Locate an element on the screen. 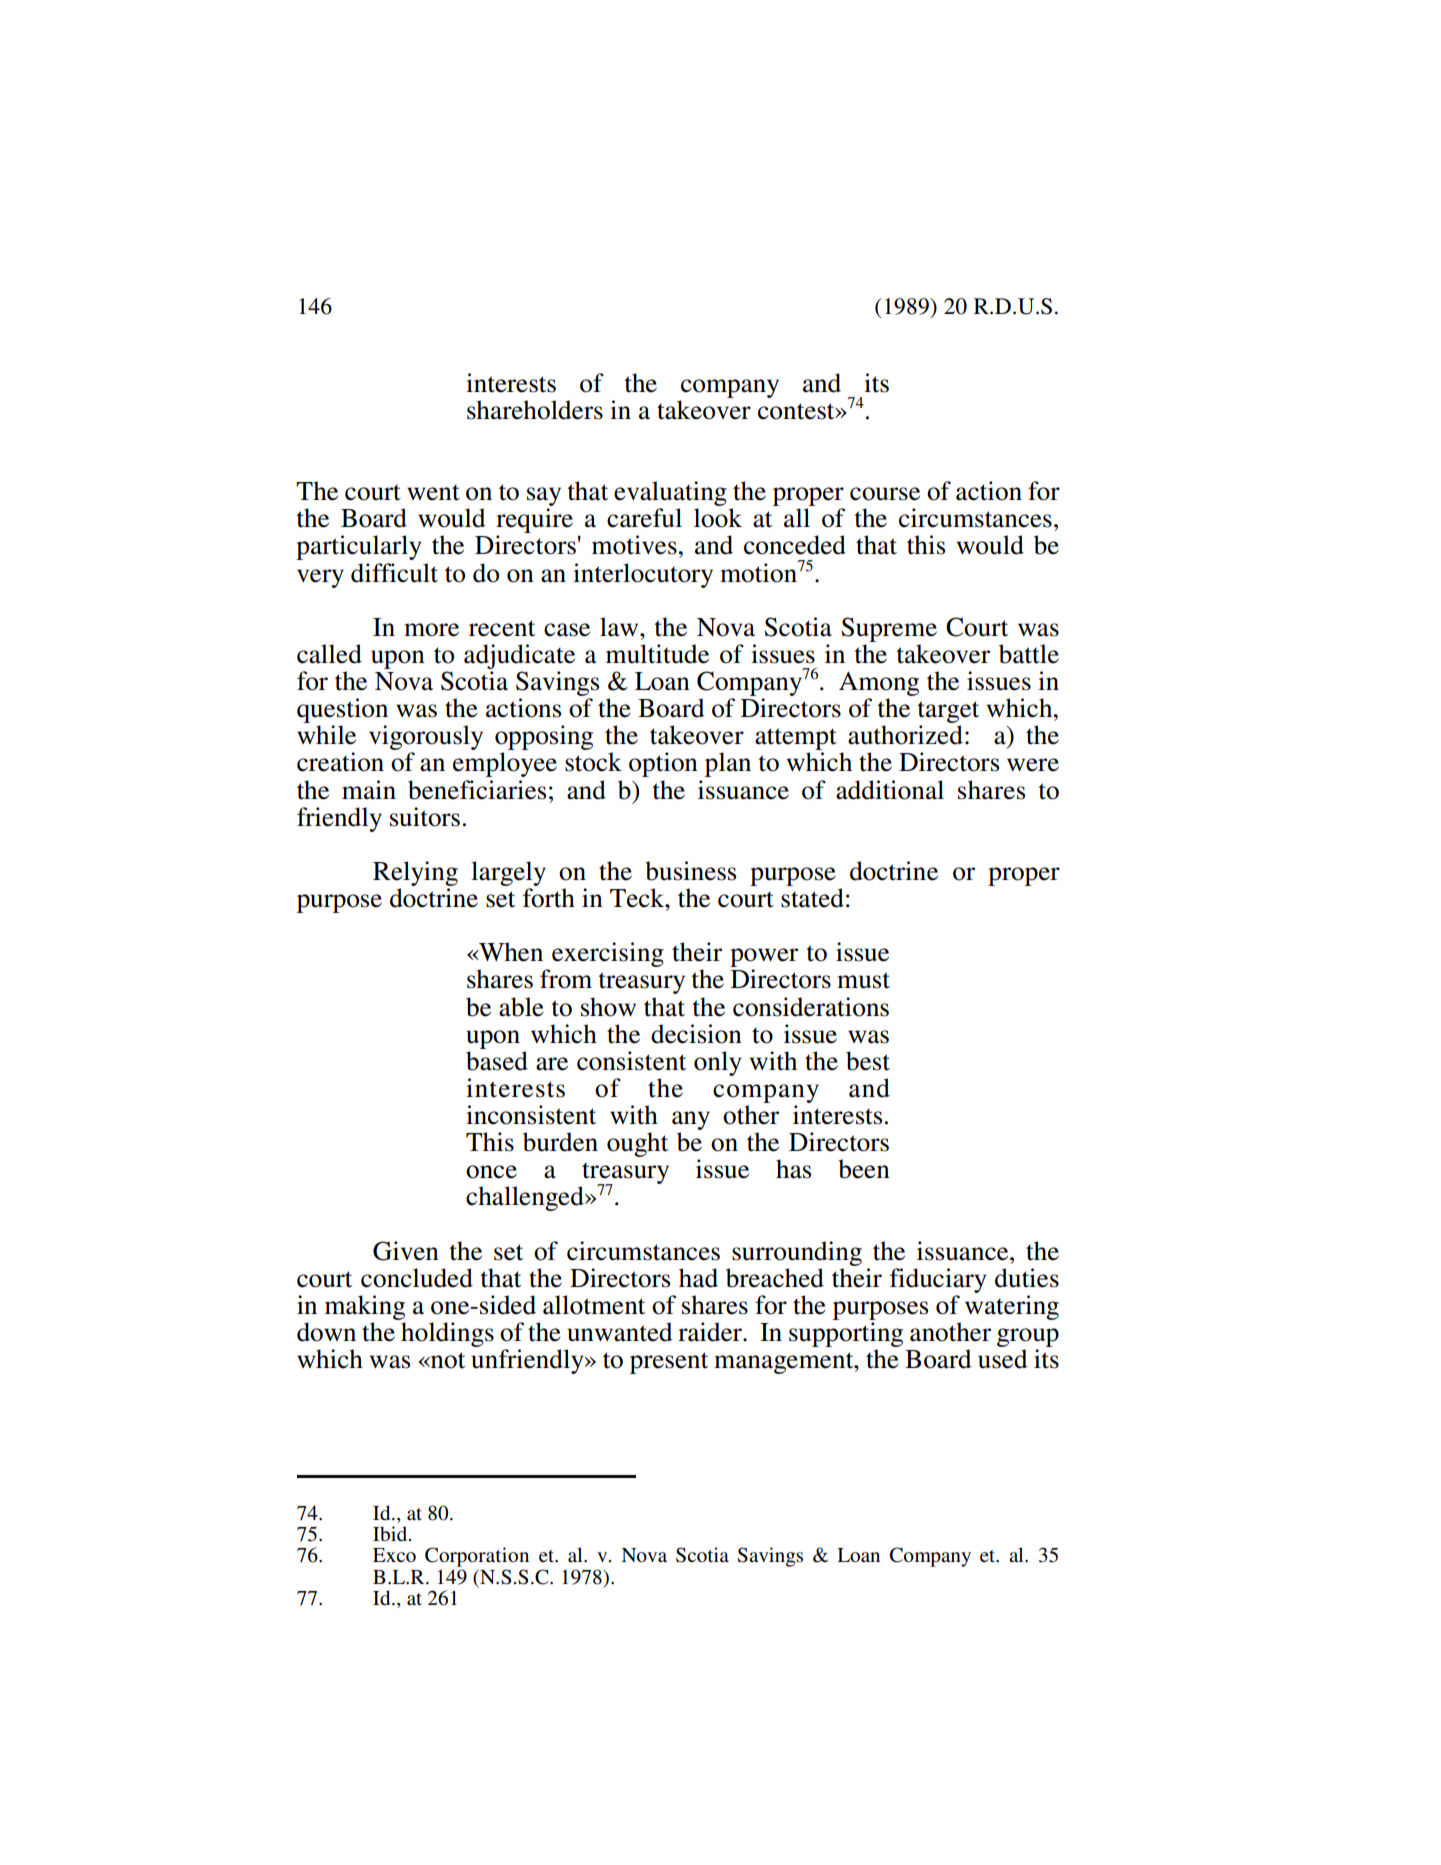 The width and height of the screenshot is (1441, 1865). evaluating is located at coordinates (670, 495).
